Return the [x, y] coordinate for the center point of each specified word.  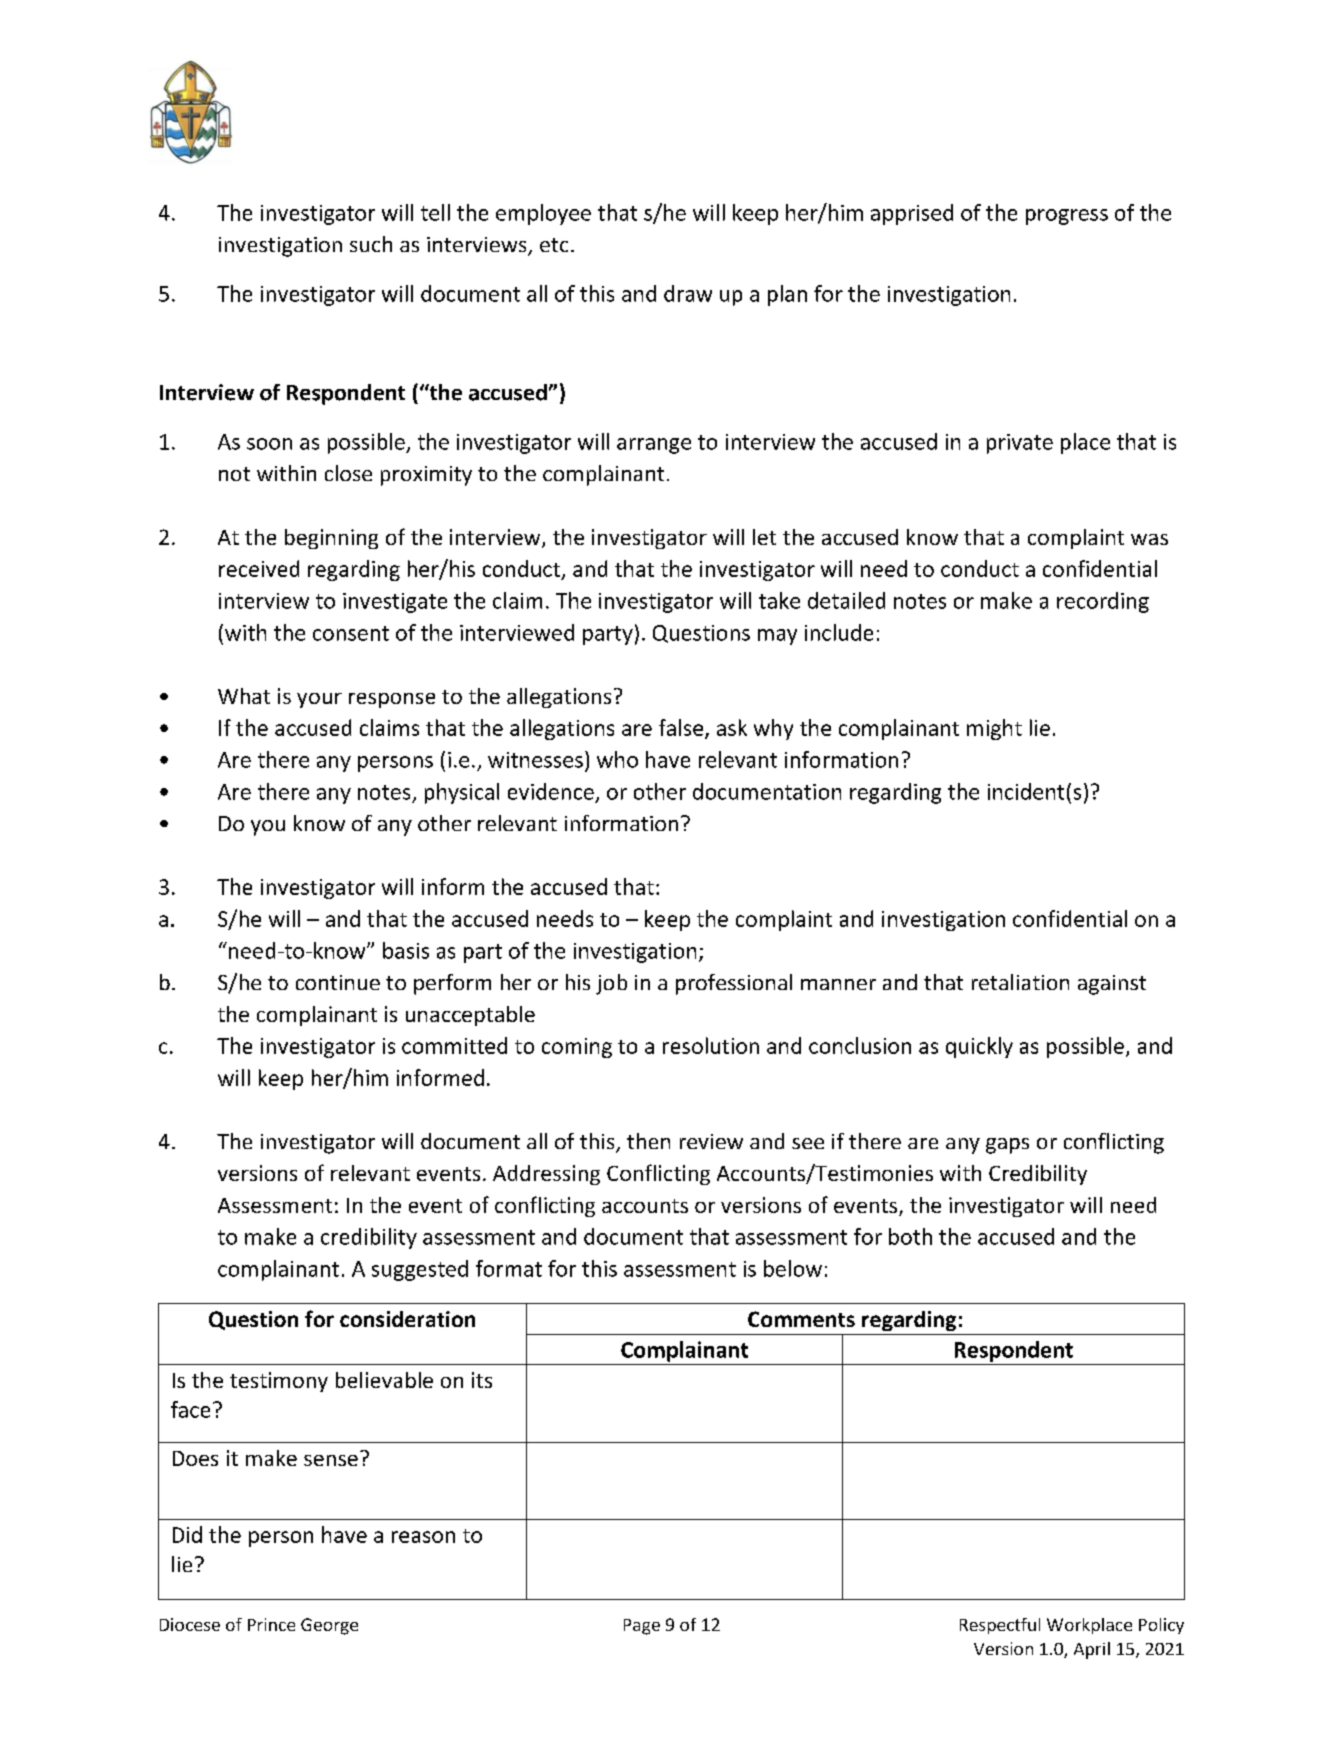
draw [688, 293]
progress [1067, 217]
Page [642, 1627]
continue [338, 982]
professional [734, 984]
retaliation [1020, 982]
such [371, 244]
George [329, 1626]
